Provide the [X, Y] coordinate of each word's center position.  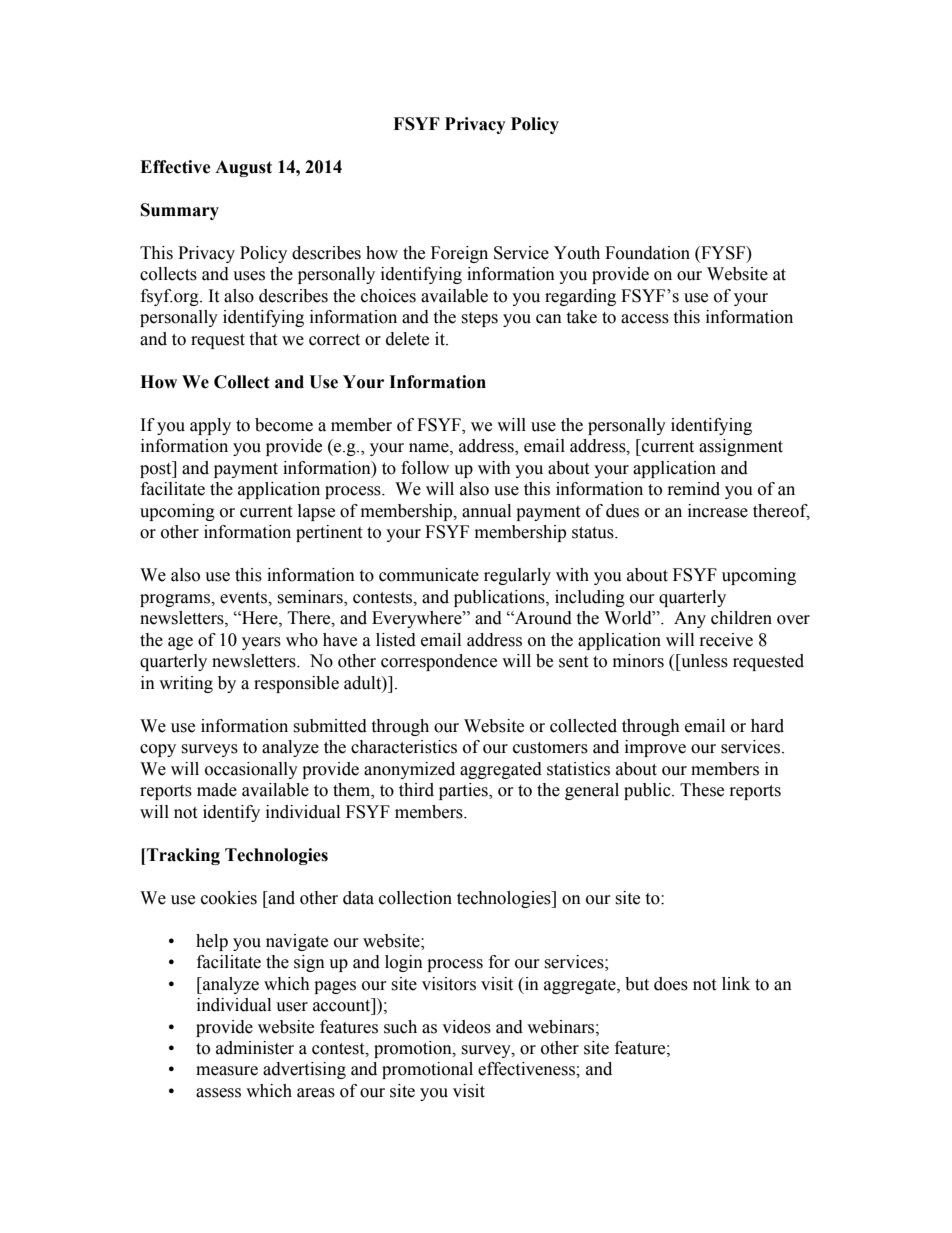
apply [210, 426]
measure [227, 1071]
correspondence [439, 662]
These [702, 790]
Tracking [182, 856]
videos [466, 1027]
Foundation [647, 253]
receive [726, 640]
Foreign [459, 254]
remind [694, 489]
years [261, 643]
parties [464, 791]
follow [425, 468]
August [243, 168]
